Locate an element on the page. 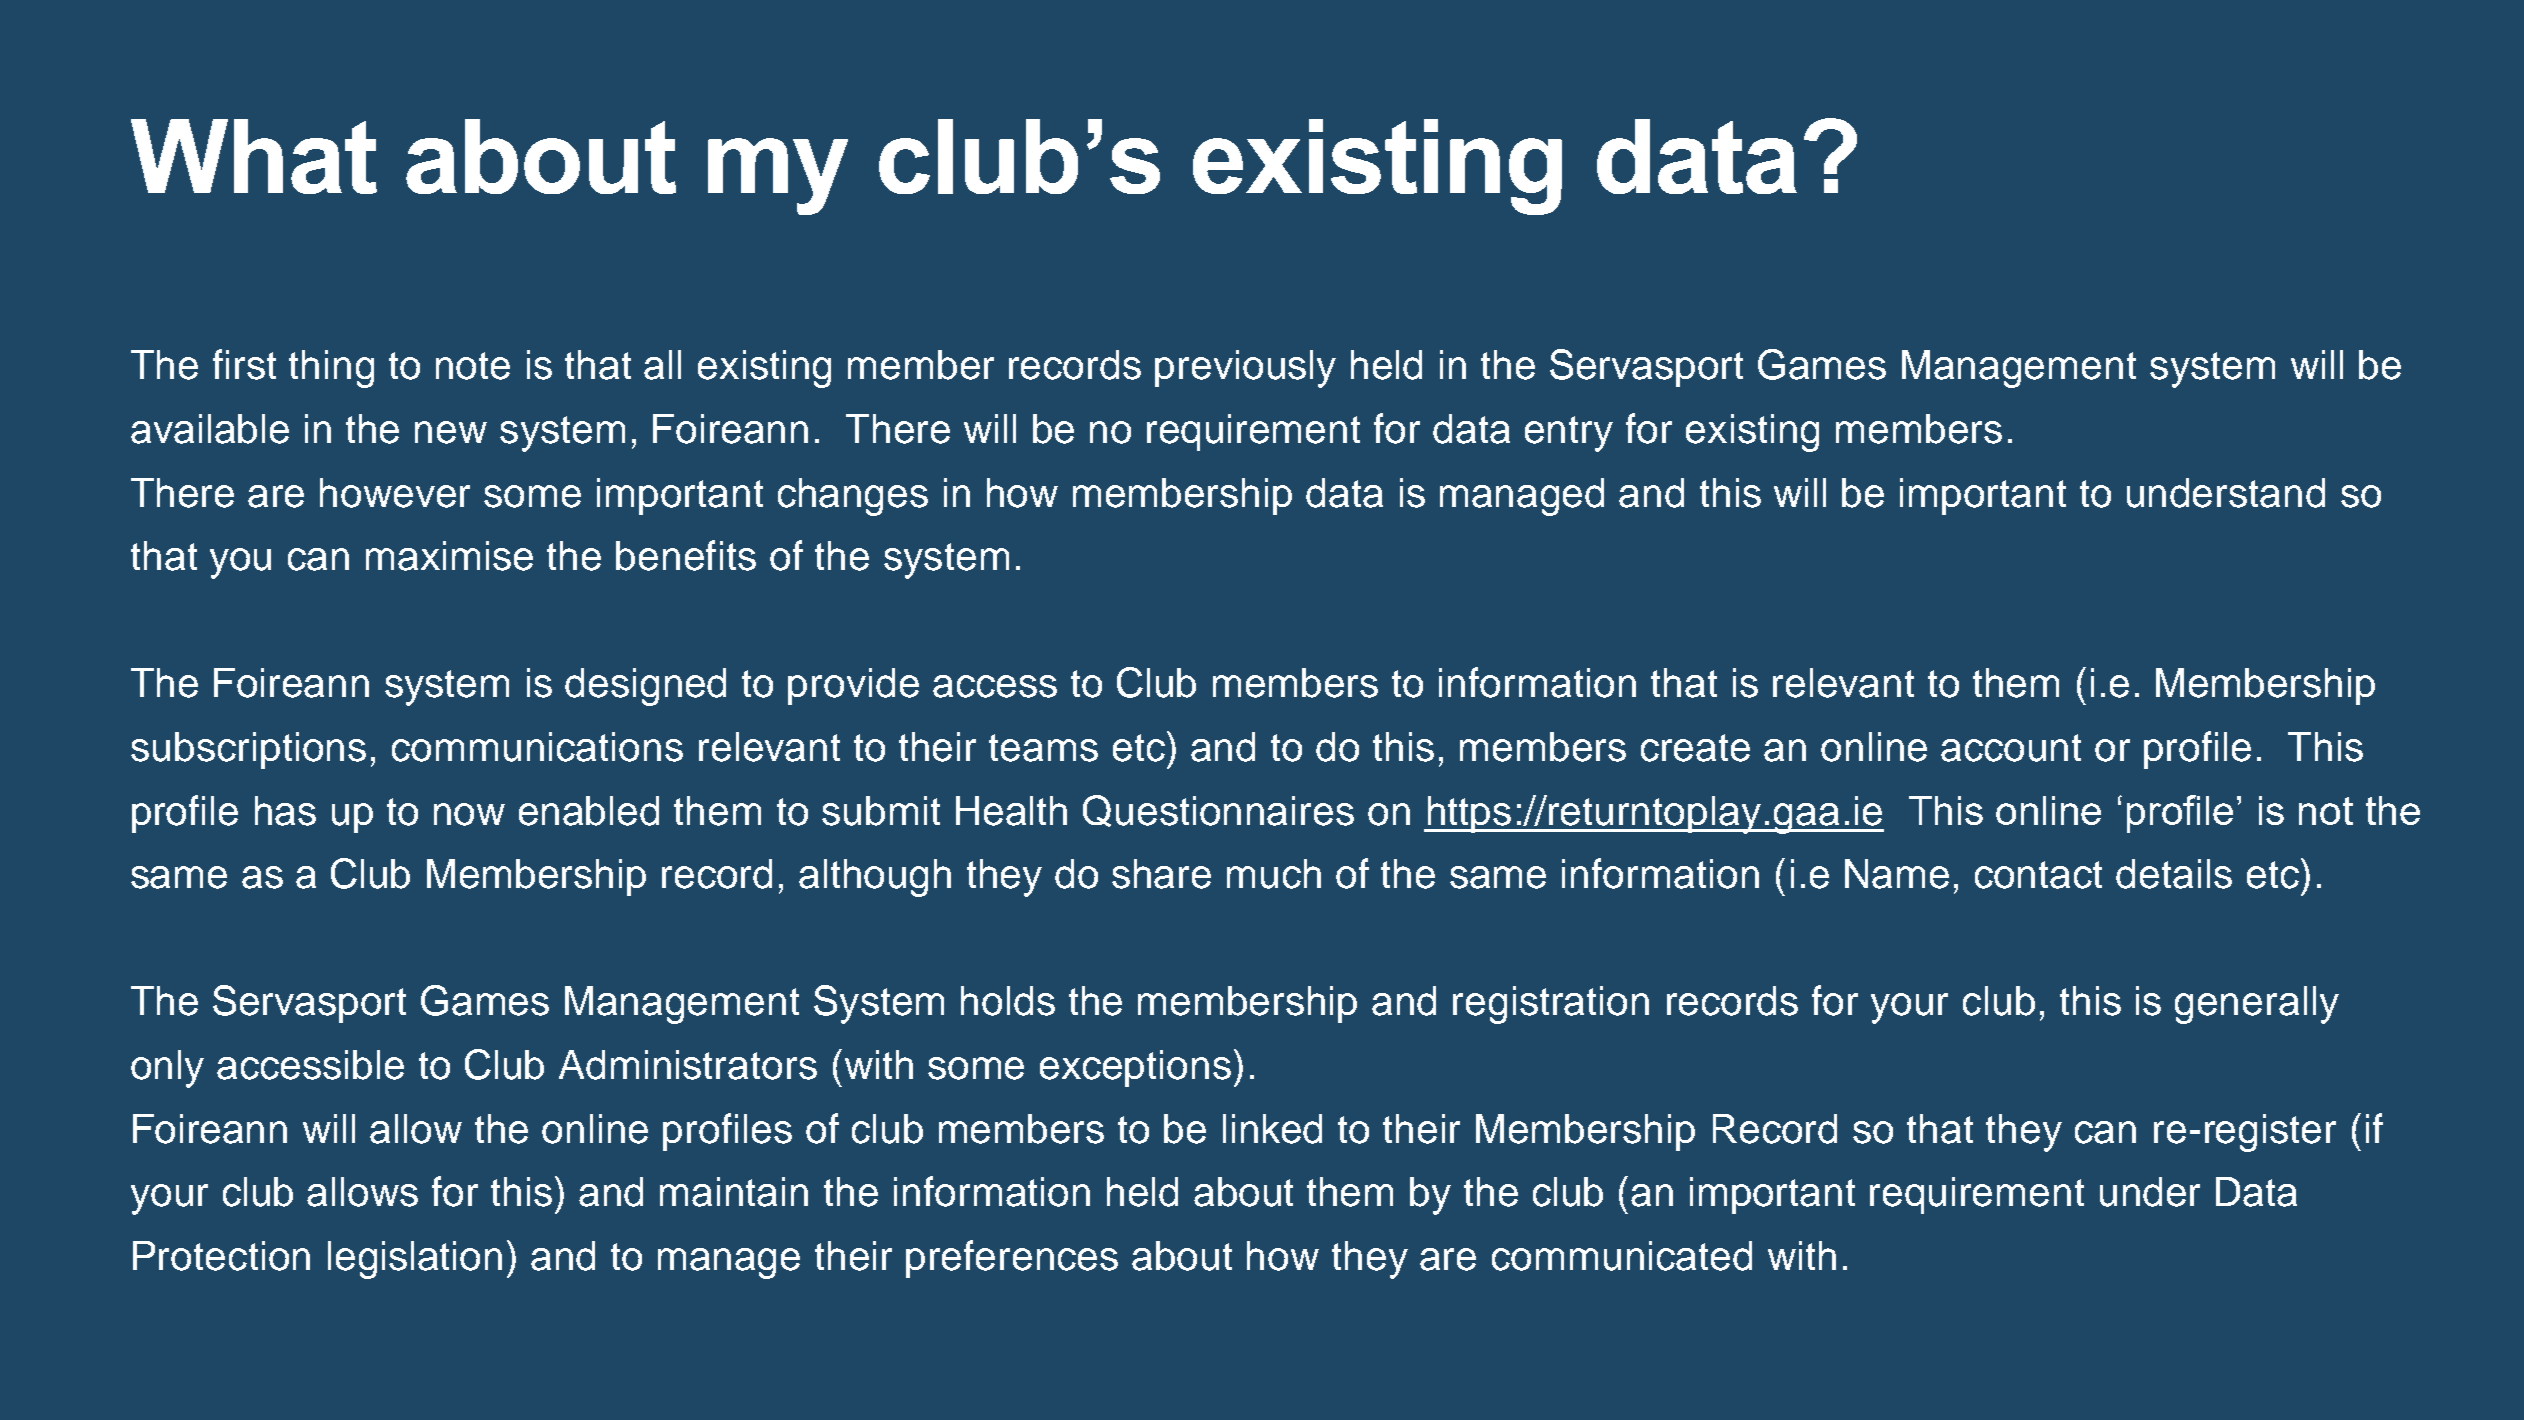  preferences is located at coordinates (1012, 1259).
